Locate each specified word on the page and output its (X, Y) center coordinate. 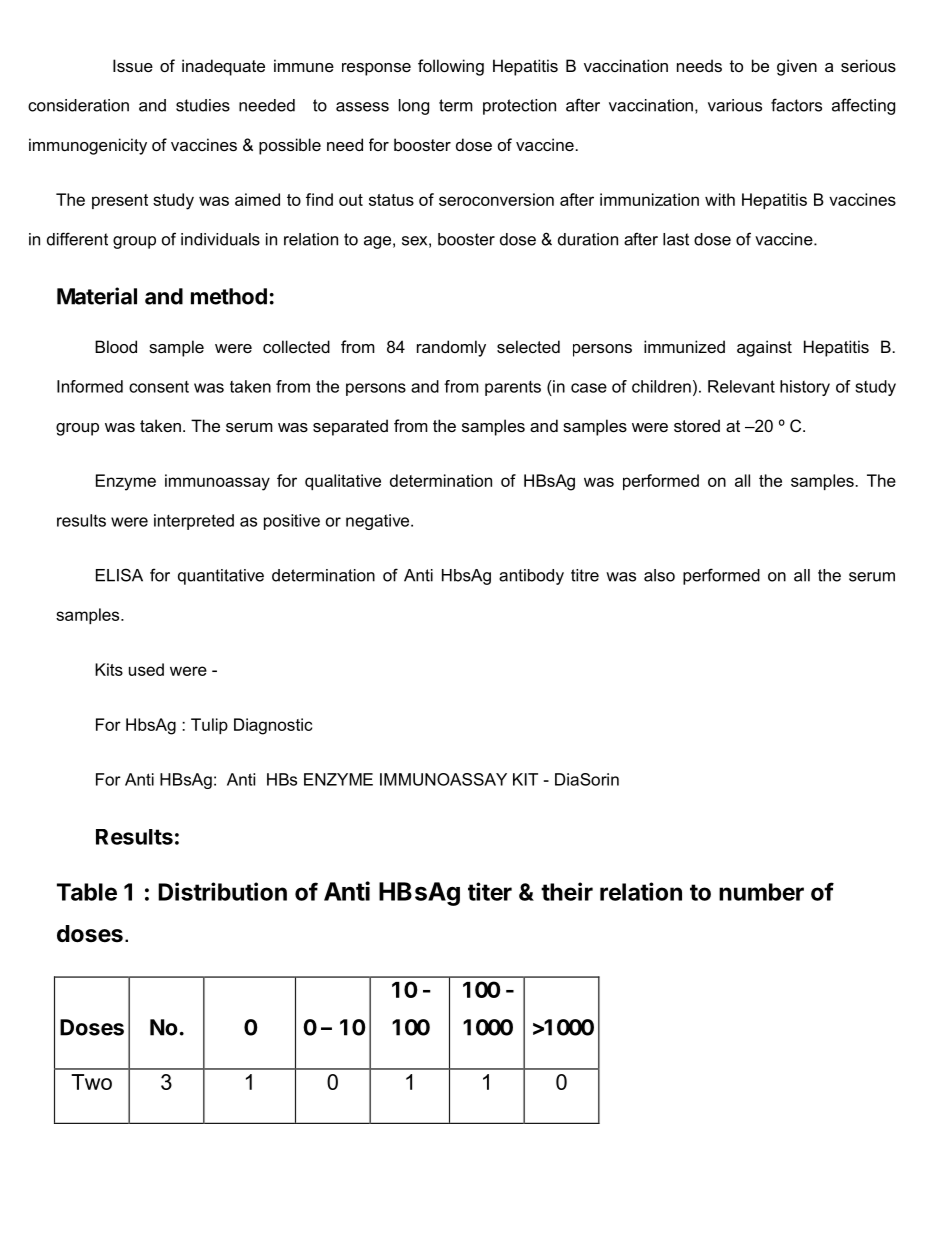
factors (796, 105)
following (451, 67)
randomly (451, 348)
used (146, 669)
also (659, 575)
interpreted (194, 522)
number (761, 892)
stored (697, 425)
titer (490, 891)
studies (203, 105)
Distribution (222, 891)
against (764, 348)
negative (379, 522)
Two (91, 1082)
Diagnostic (273, 726)
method (229, 296)
